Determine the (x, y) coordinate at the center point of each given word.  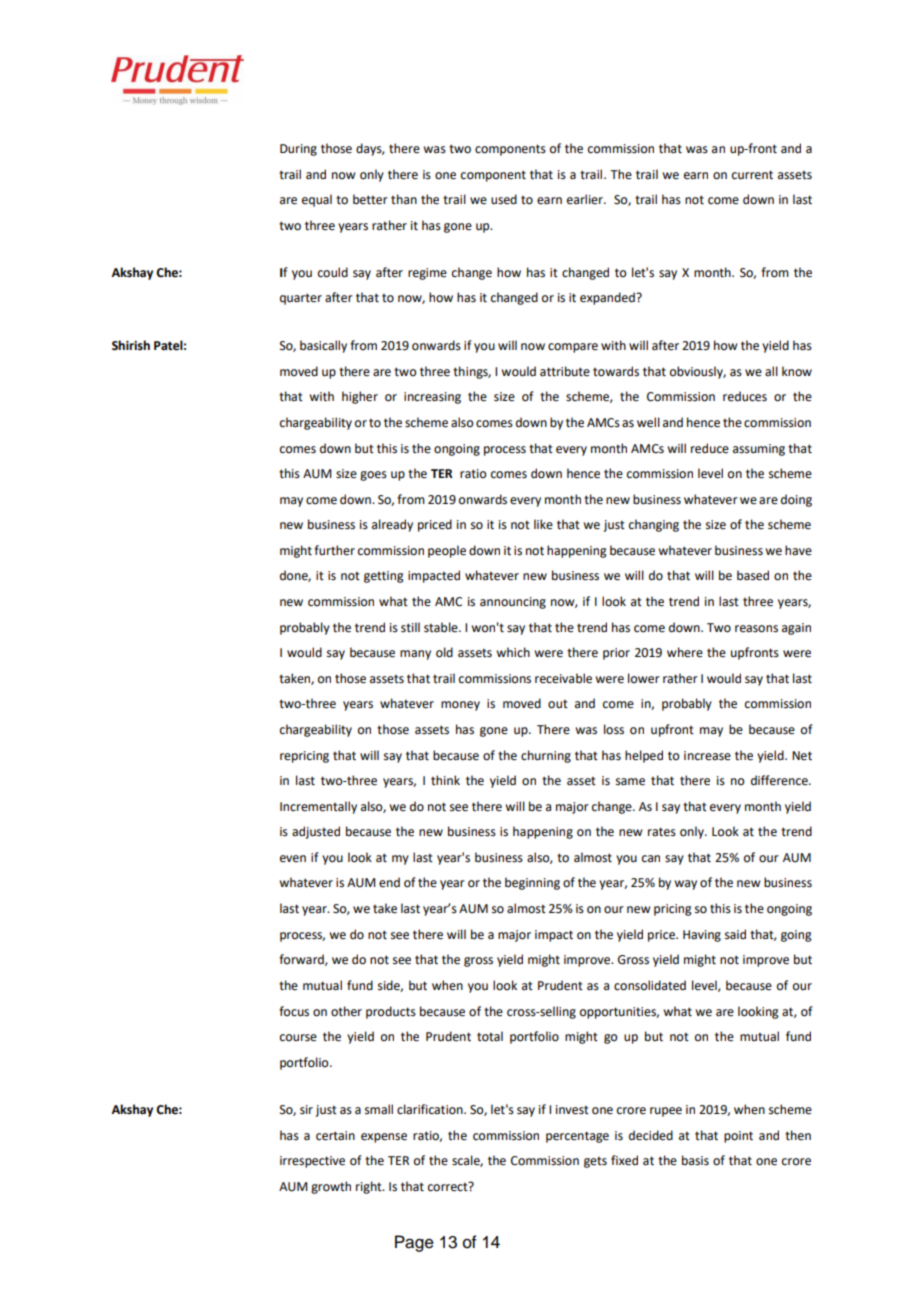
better (370, 199)
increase (707, 756)
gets (595, 1162)
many (415, 655)
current (752, 175)
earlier (586, 199)
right (370, 1187)
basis (695, 1160)
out (558, 704)
